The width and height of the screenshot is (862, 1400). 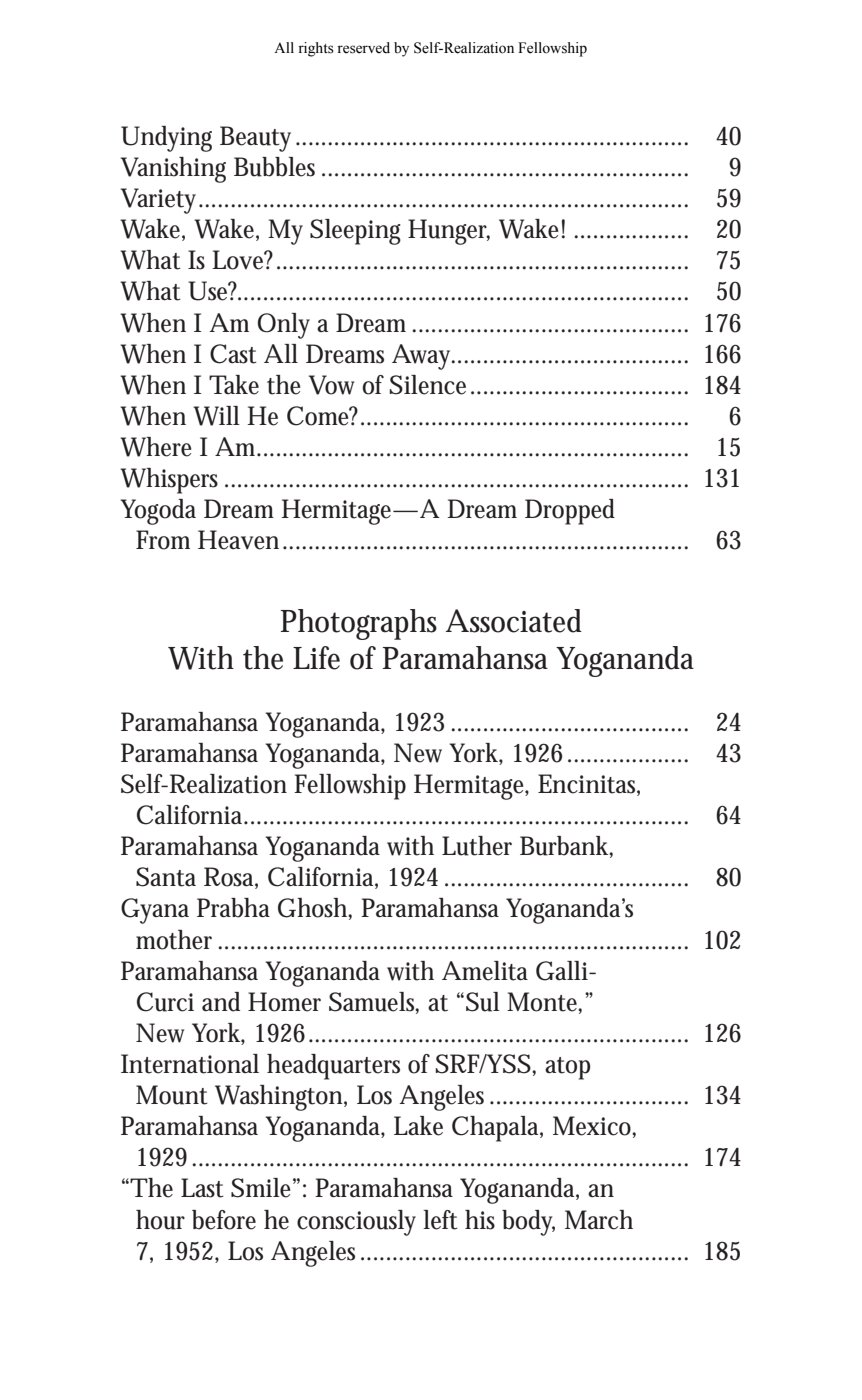 I want to click on Undying, so click(x=166, y=139).
